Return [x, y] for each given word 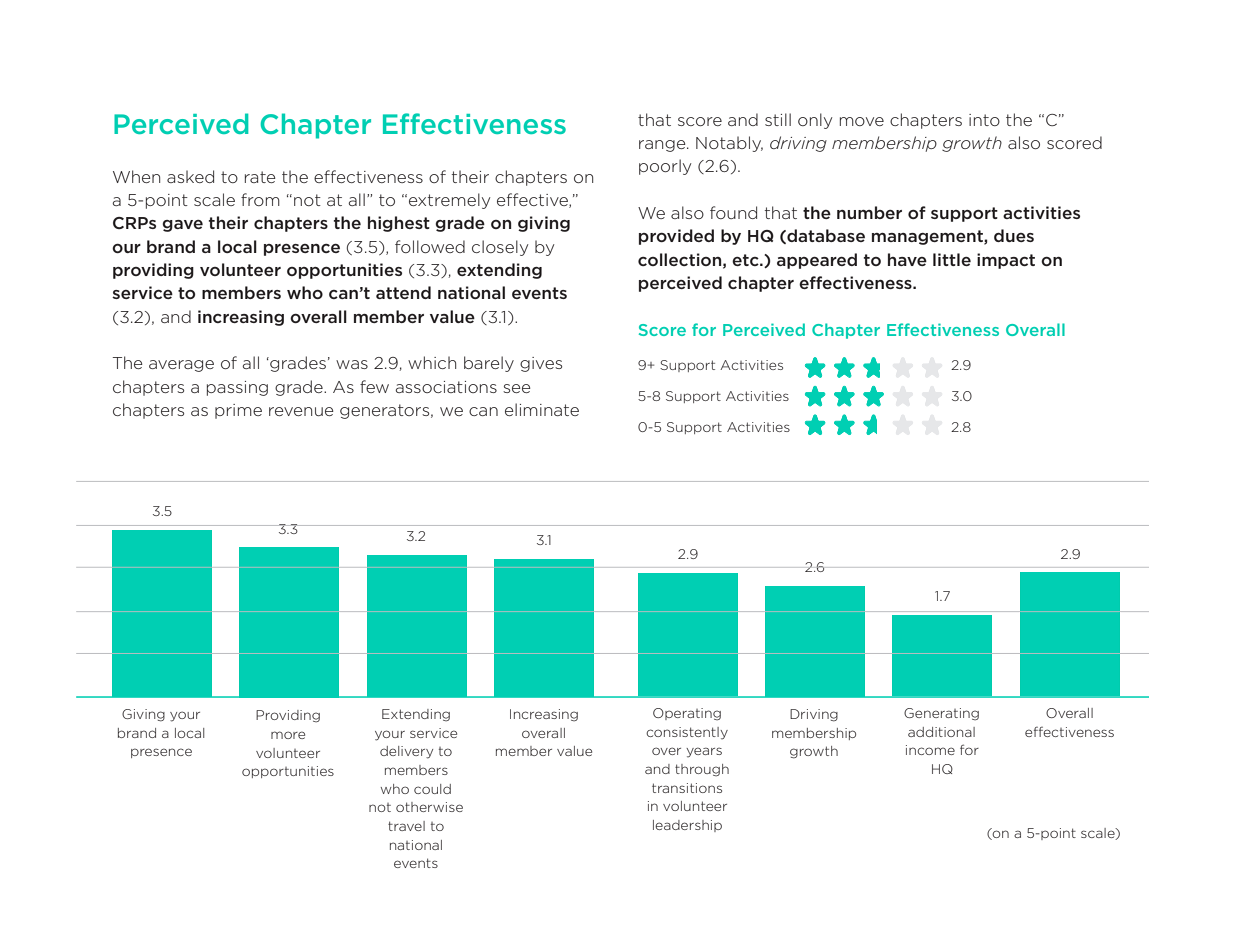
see [517, 388]
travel [406, 826]
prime [238, 411]
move [862, 121]
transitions [687, 788]
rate [260, 177]
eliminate [542, 409]
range [663, 146]
